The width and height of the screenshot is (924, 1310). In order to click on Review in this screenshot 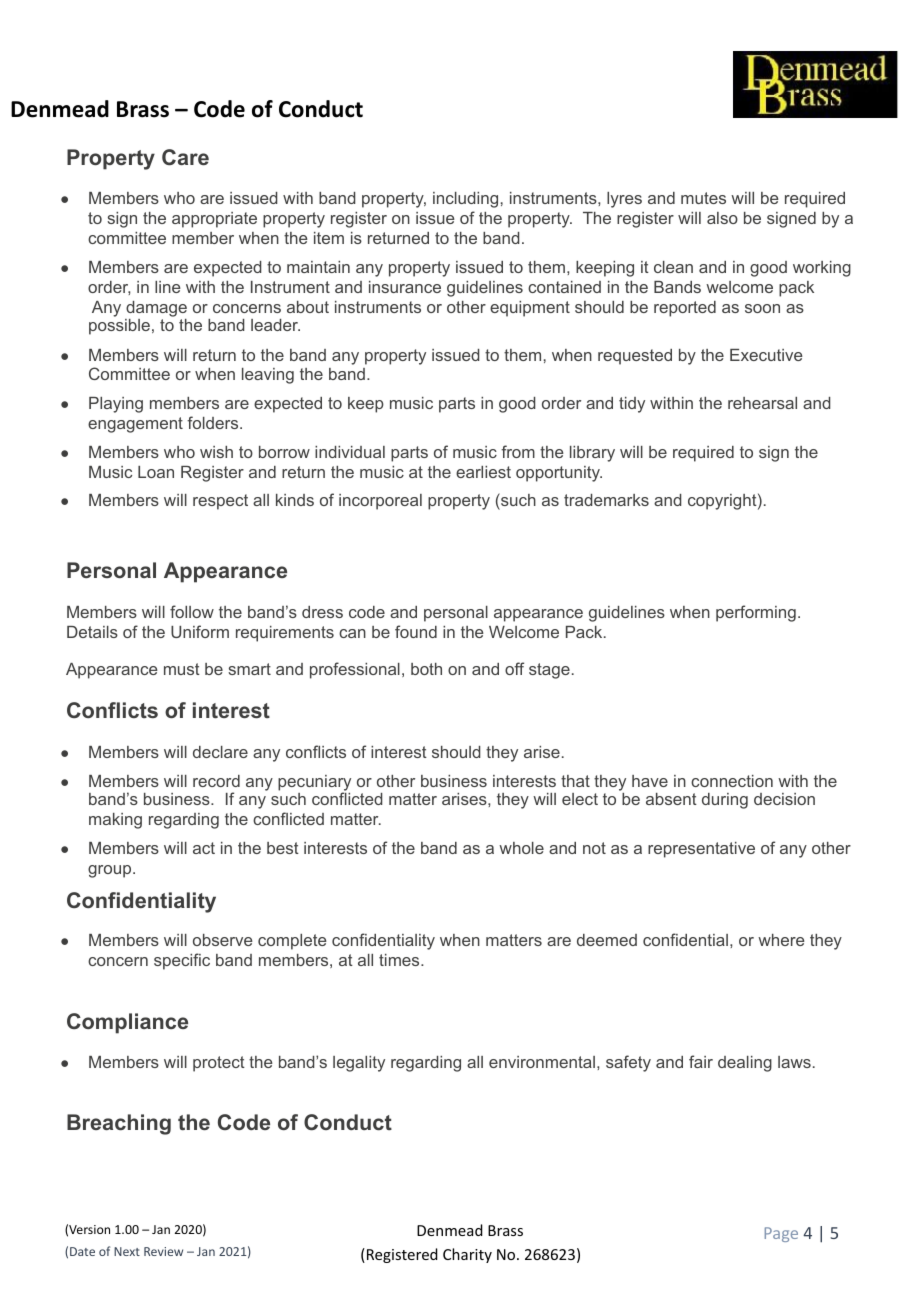, I will do `click(163, 1251)`.
